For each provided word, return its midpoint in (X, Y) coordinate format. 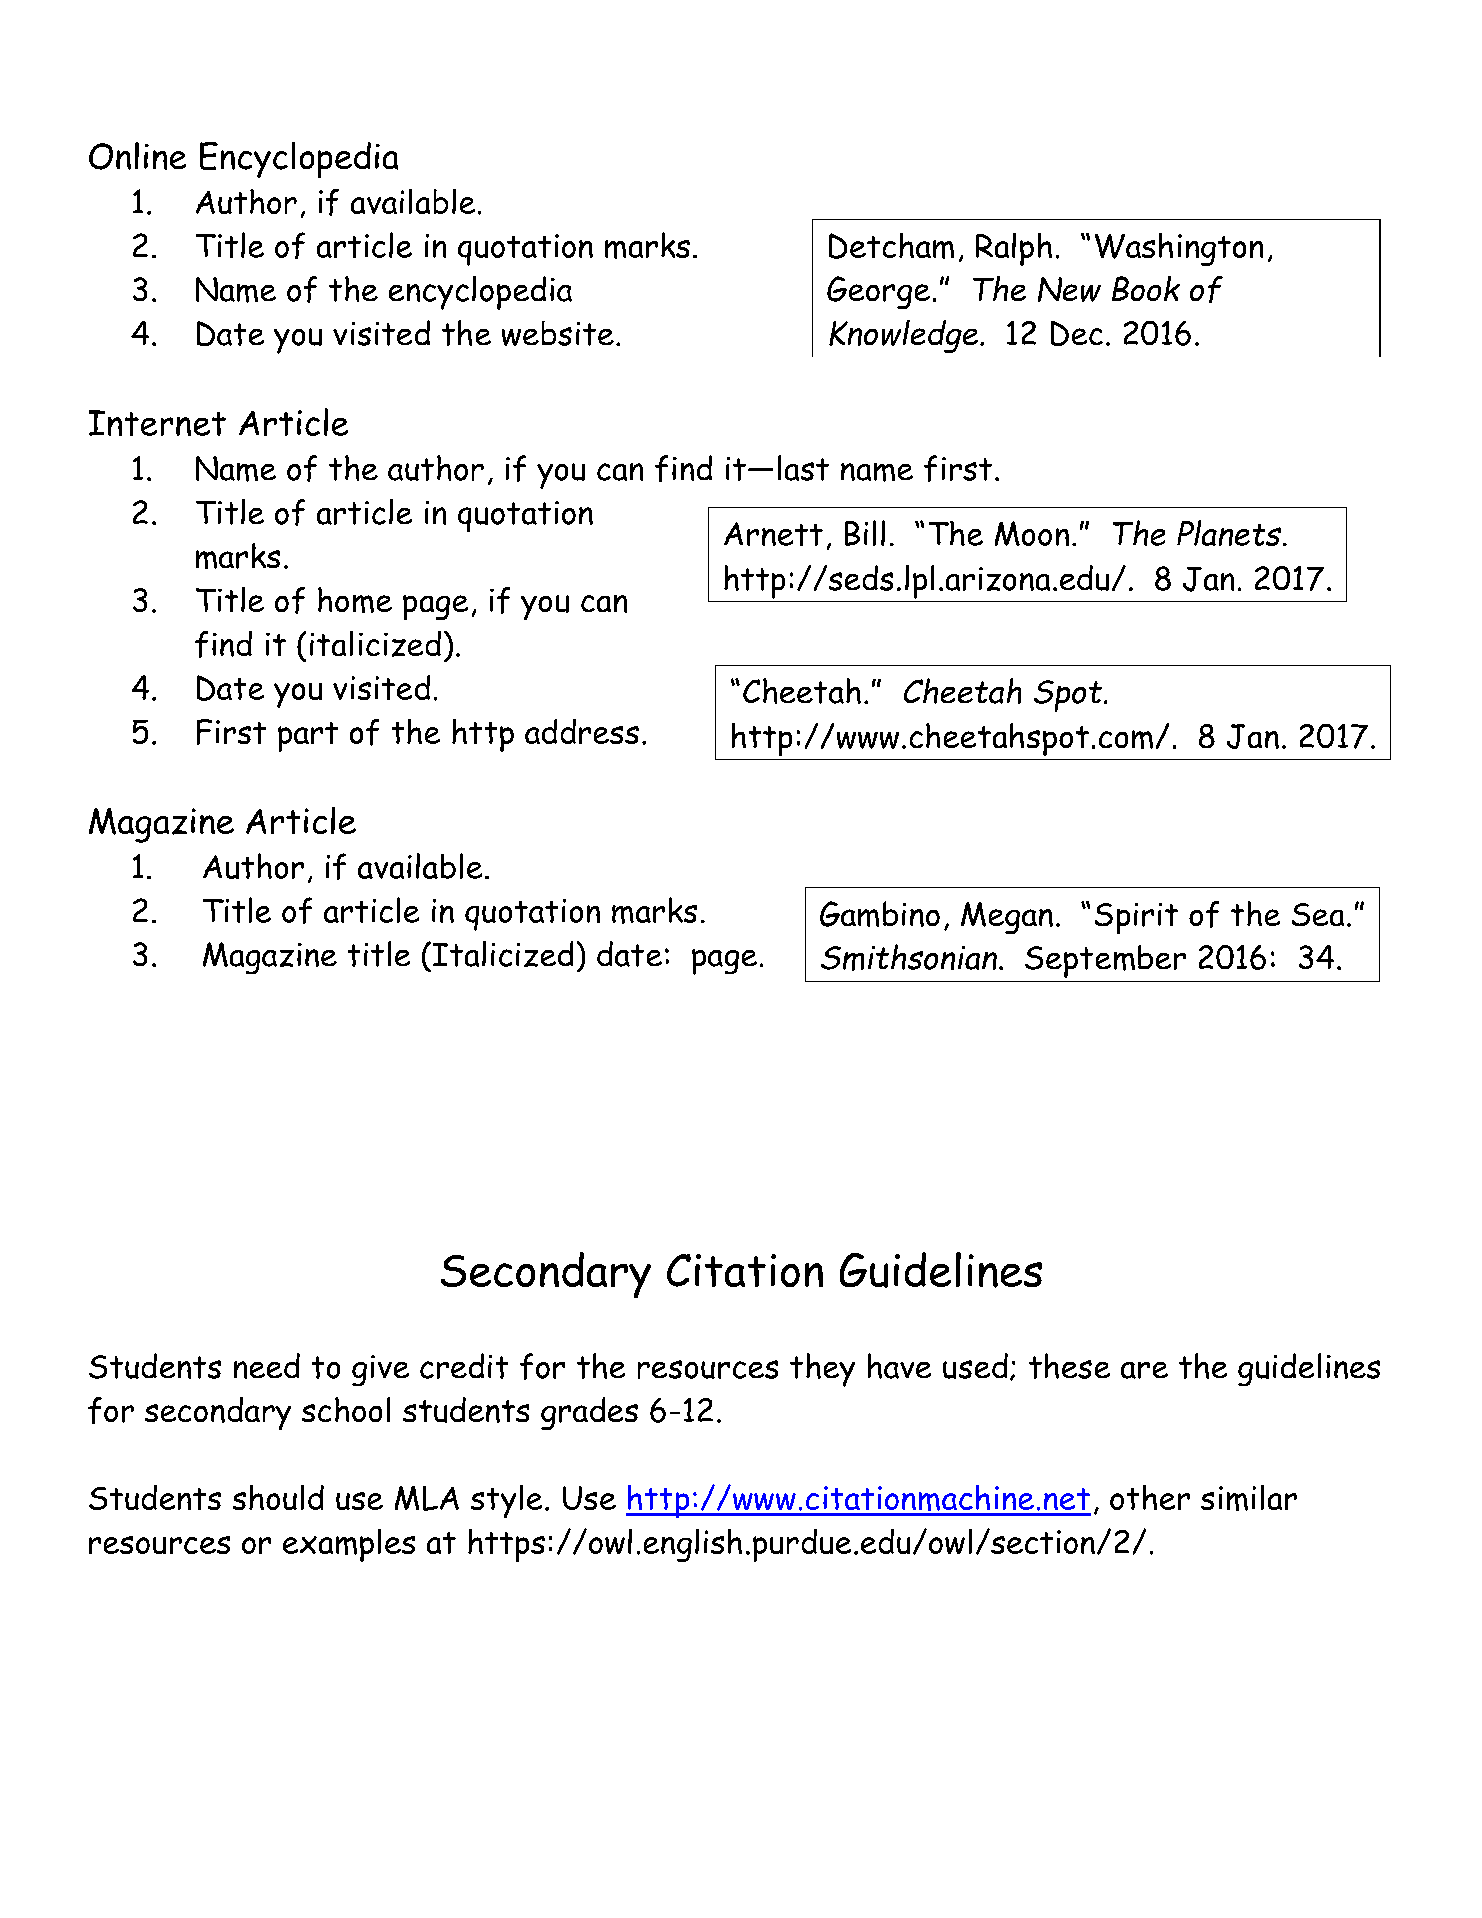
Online (137, 156)
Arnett (773, 534)
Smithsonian (909, 957)
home (355, 600)
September (1105, 961)
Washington (1179, 249)
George (878, 292)
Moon (1032, 533)
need (267, 1366)
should (278, 1497)
